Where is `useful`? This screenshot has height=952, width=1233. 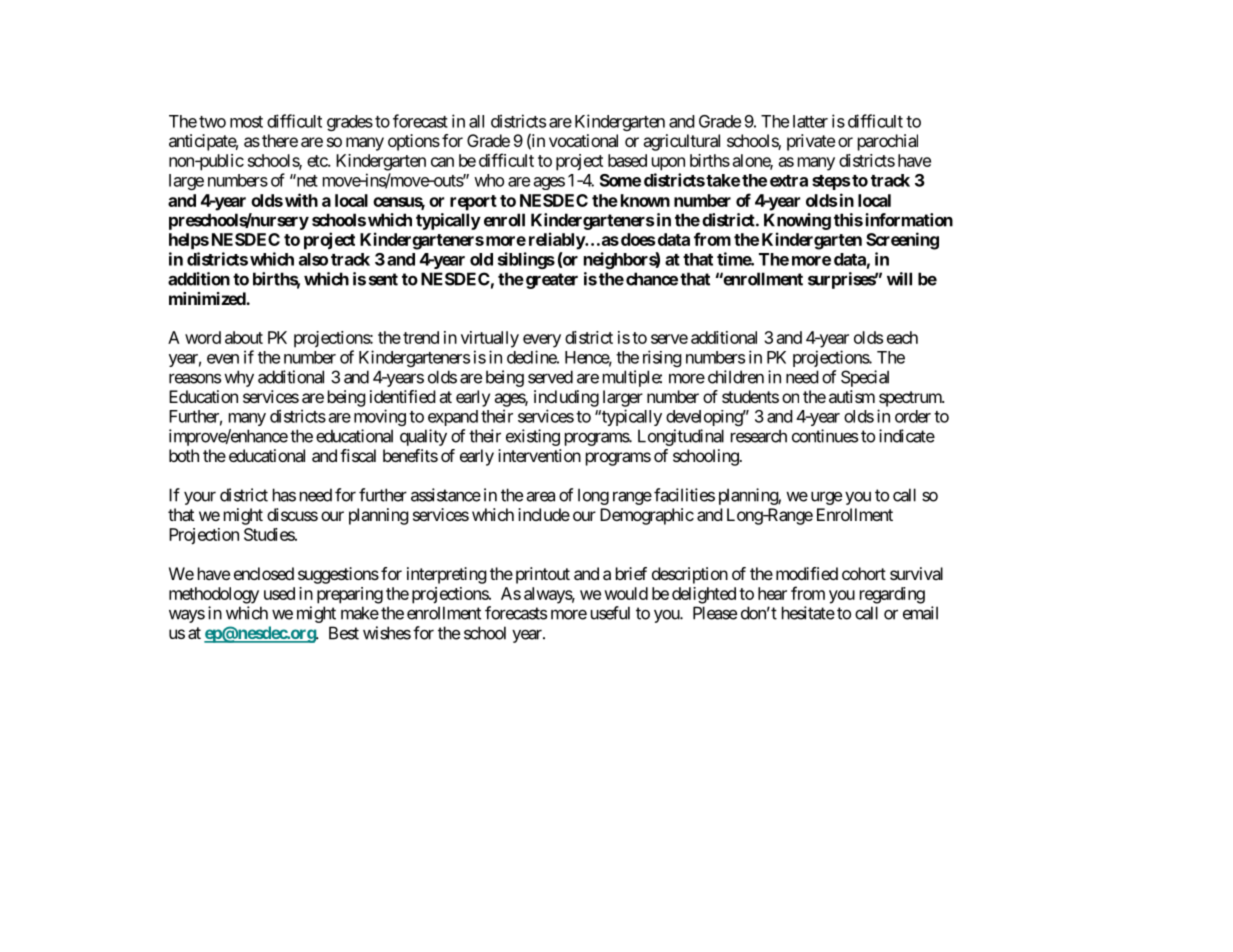
useful is located at coordinates (610, 613).
